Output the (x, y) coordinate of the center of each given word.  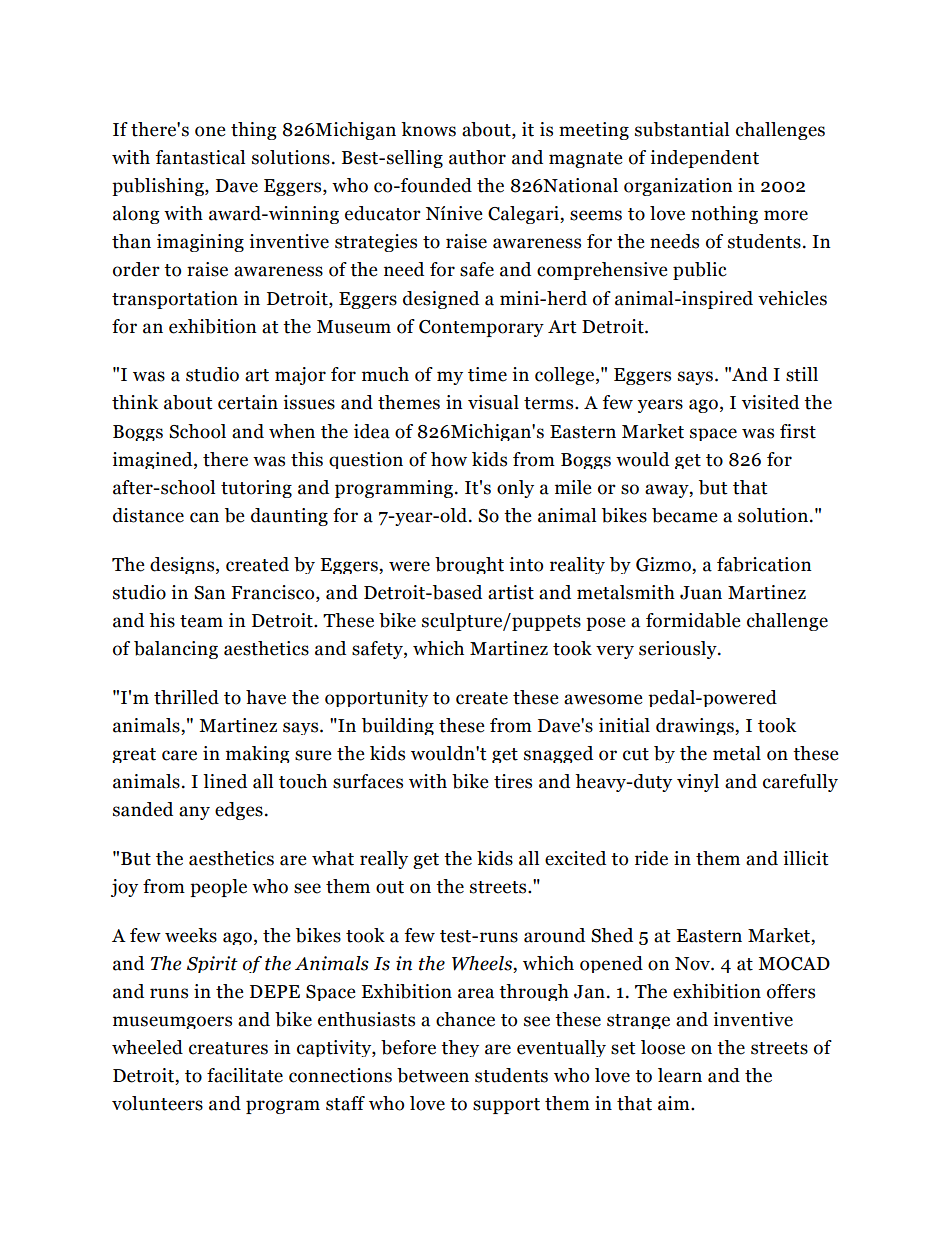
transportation (175, 300)
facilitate (245, 1075)
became (685, 515)
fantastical (200, 157)
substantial (682, 129)
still (802, 374)
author (477, 157)
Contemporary (481, 328)
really (384, 860)
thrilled (186, 697)
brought (469, 565)
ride (651, 858)
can (204, 517)
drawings (696, 726)
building (398, 726)
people (218, 888)
